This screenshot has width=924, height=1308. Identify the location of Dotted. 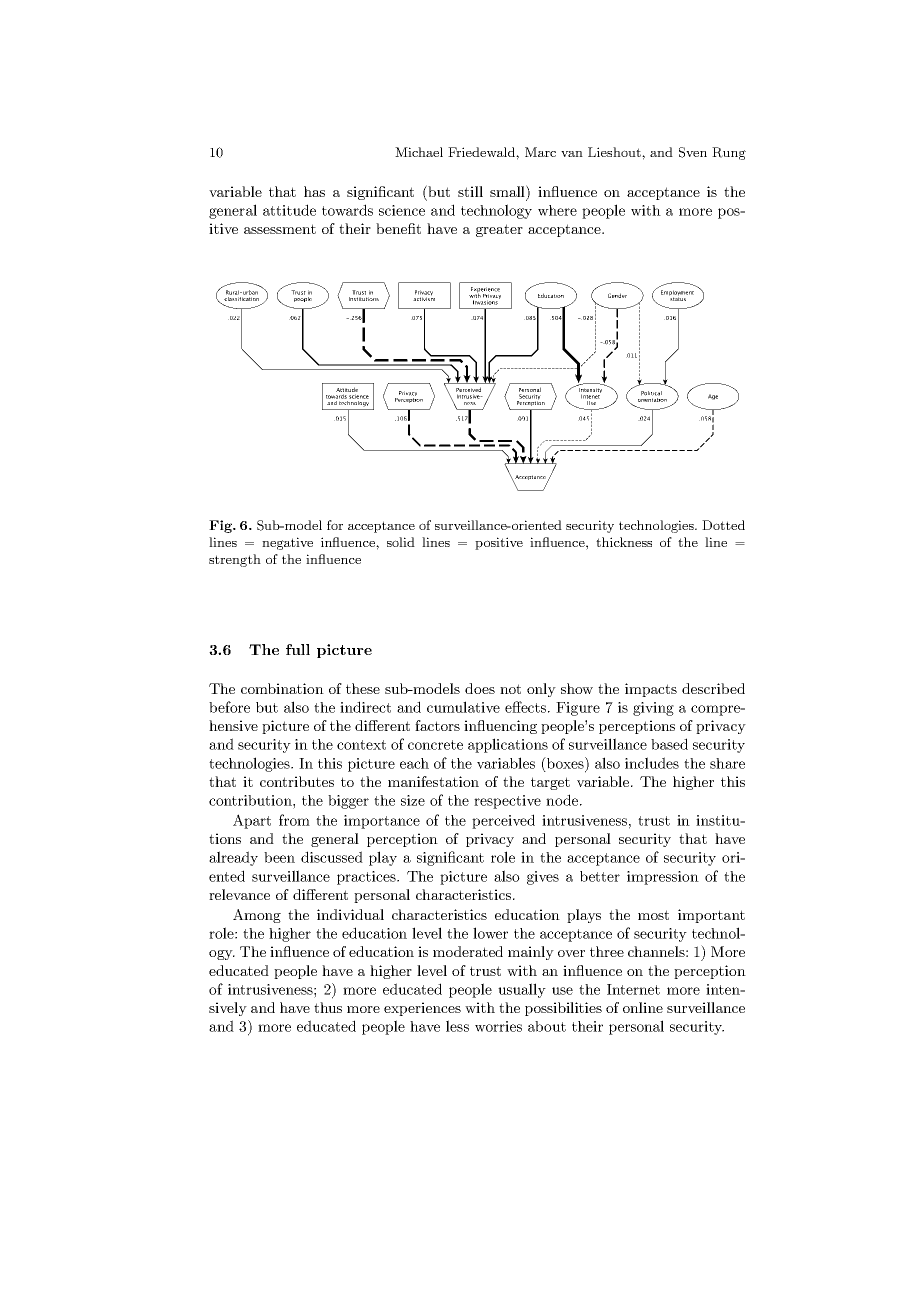
(723, 525).
